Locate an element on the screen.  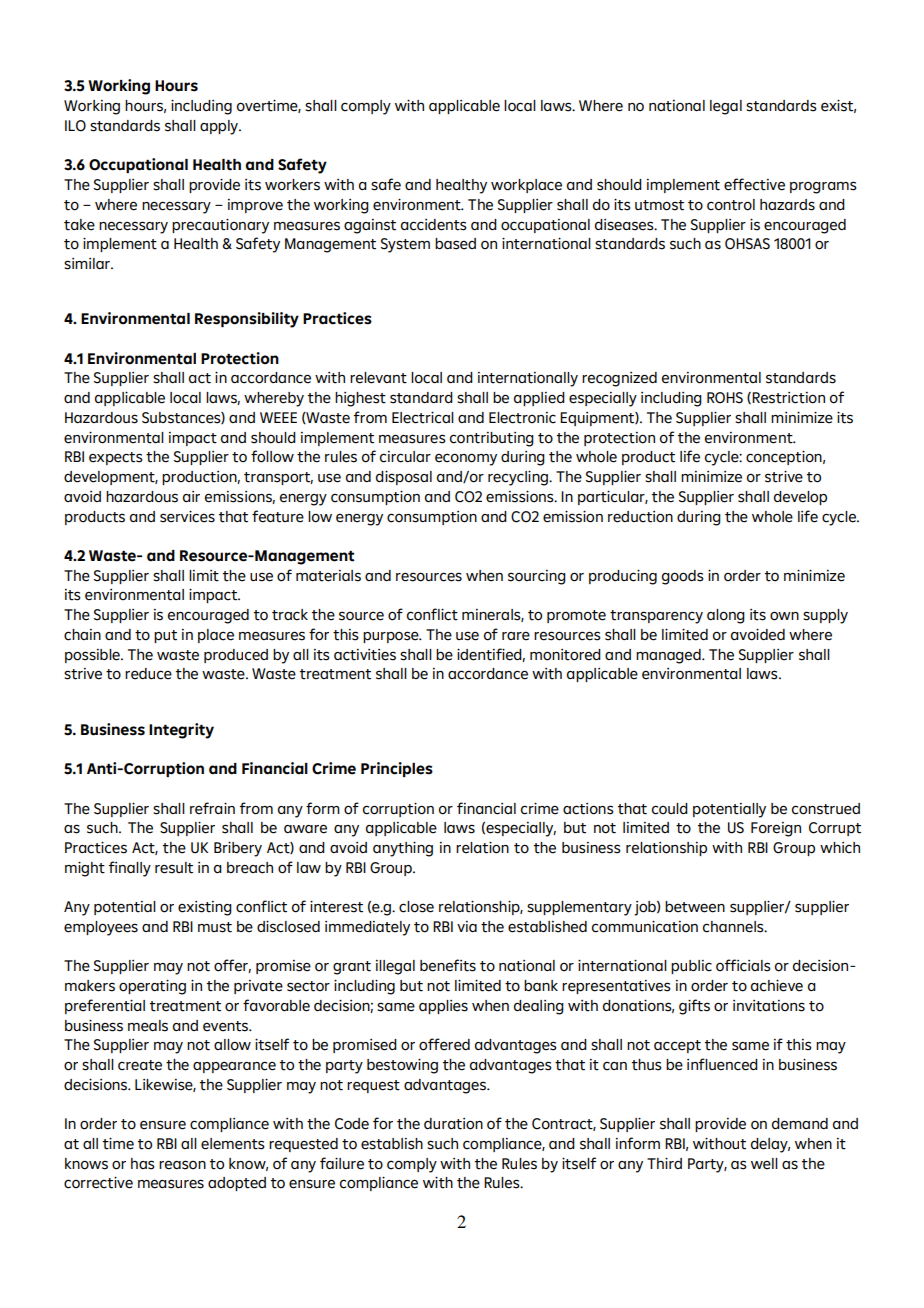
apply is located at coordinates (220, 127).
